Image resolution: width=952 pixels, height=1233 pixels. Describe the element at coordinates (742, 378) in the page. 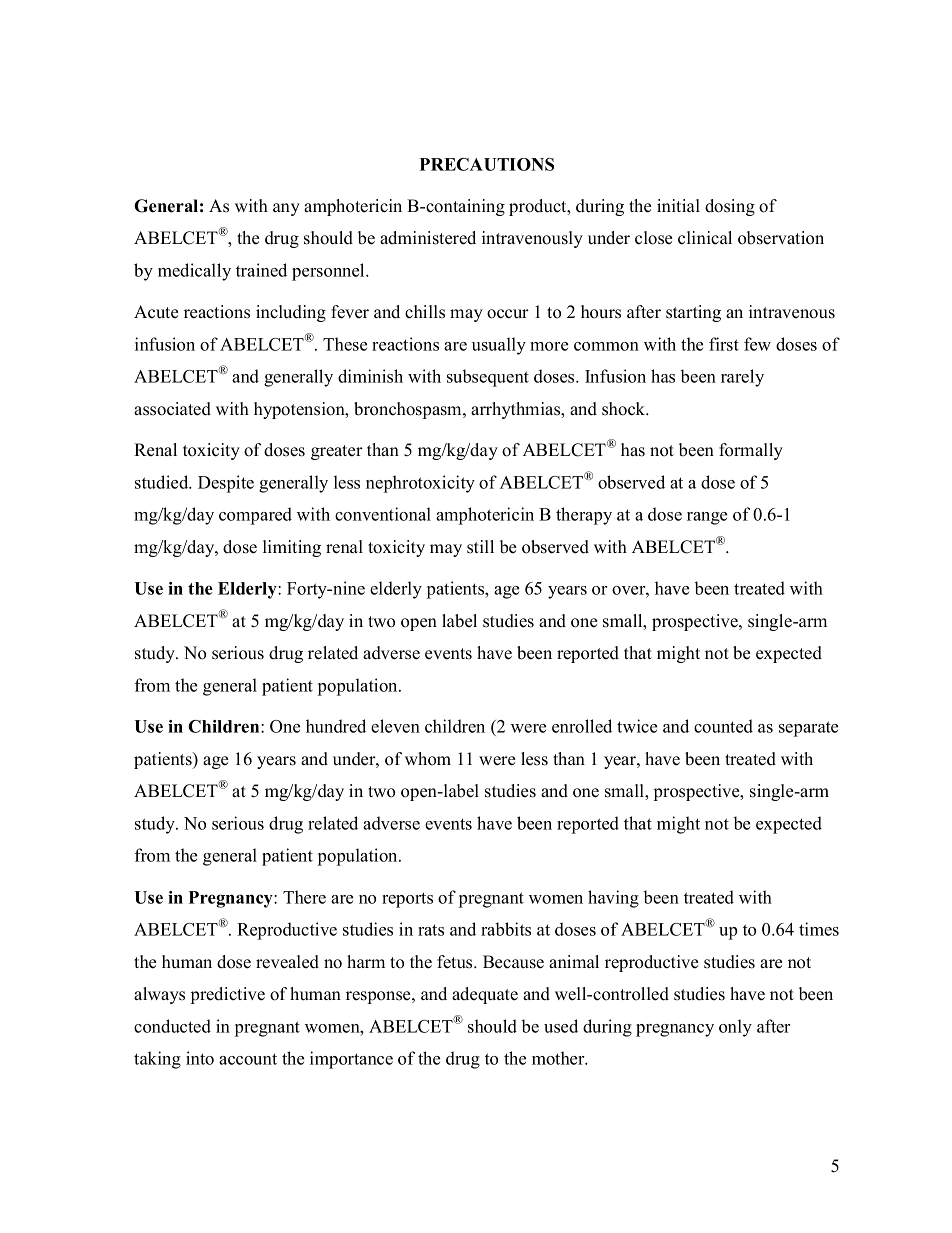

I see `rarely` at that location.
